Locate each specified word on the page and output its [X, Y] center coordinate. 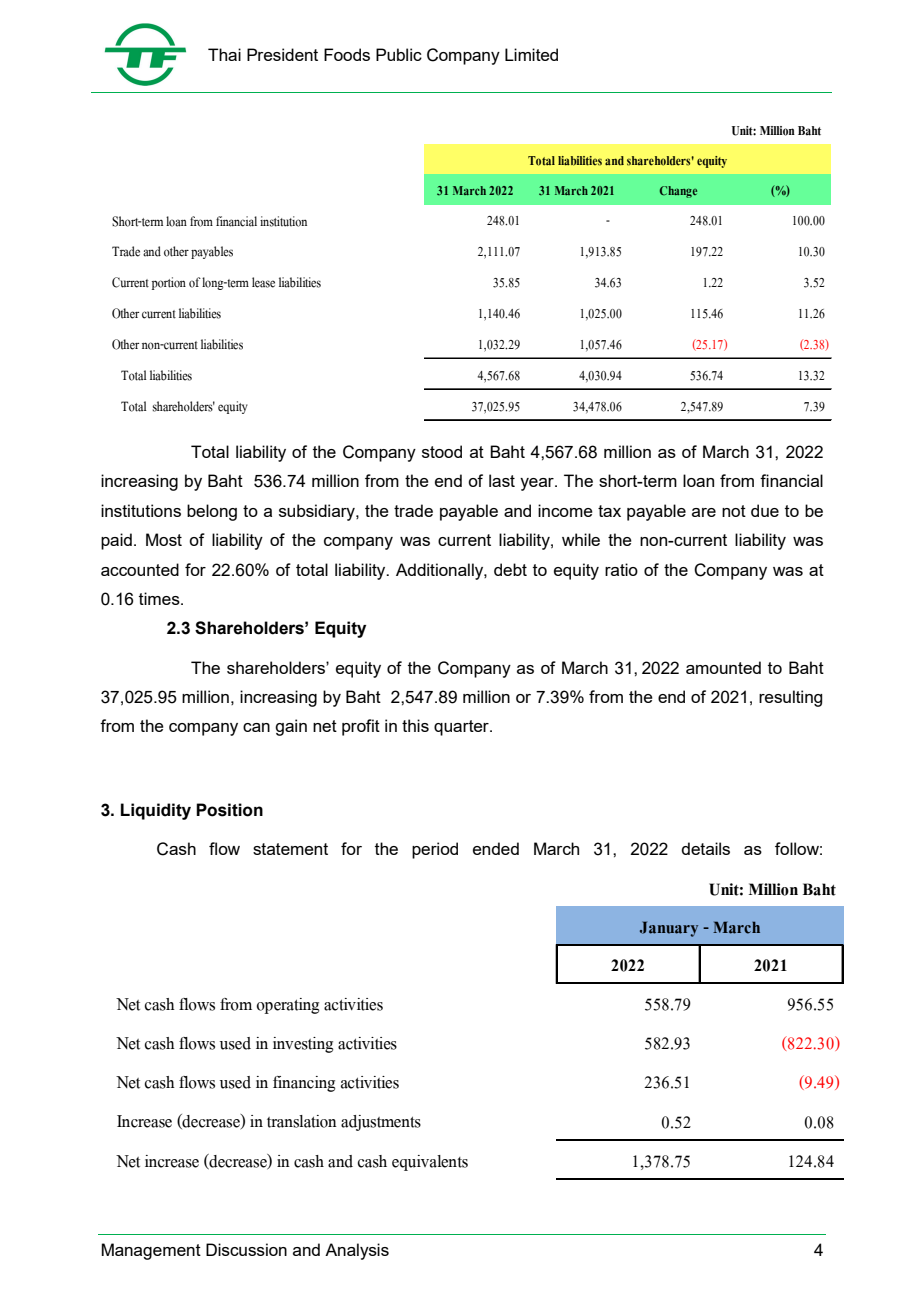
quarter [462, 728]
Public [399, 54]
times [160, 598]
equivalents [430, 1163]
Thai [224, 54]
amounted [723, 667]
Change [678, 192]
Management [151, 1251]
